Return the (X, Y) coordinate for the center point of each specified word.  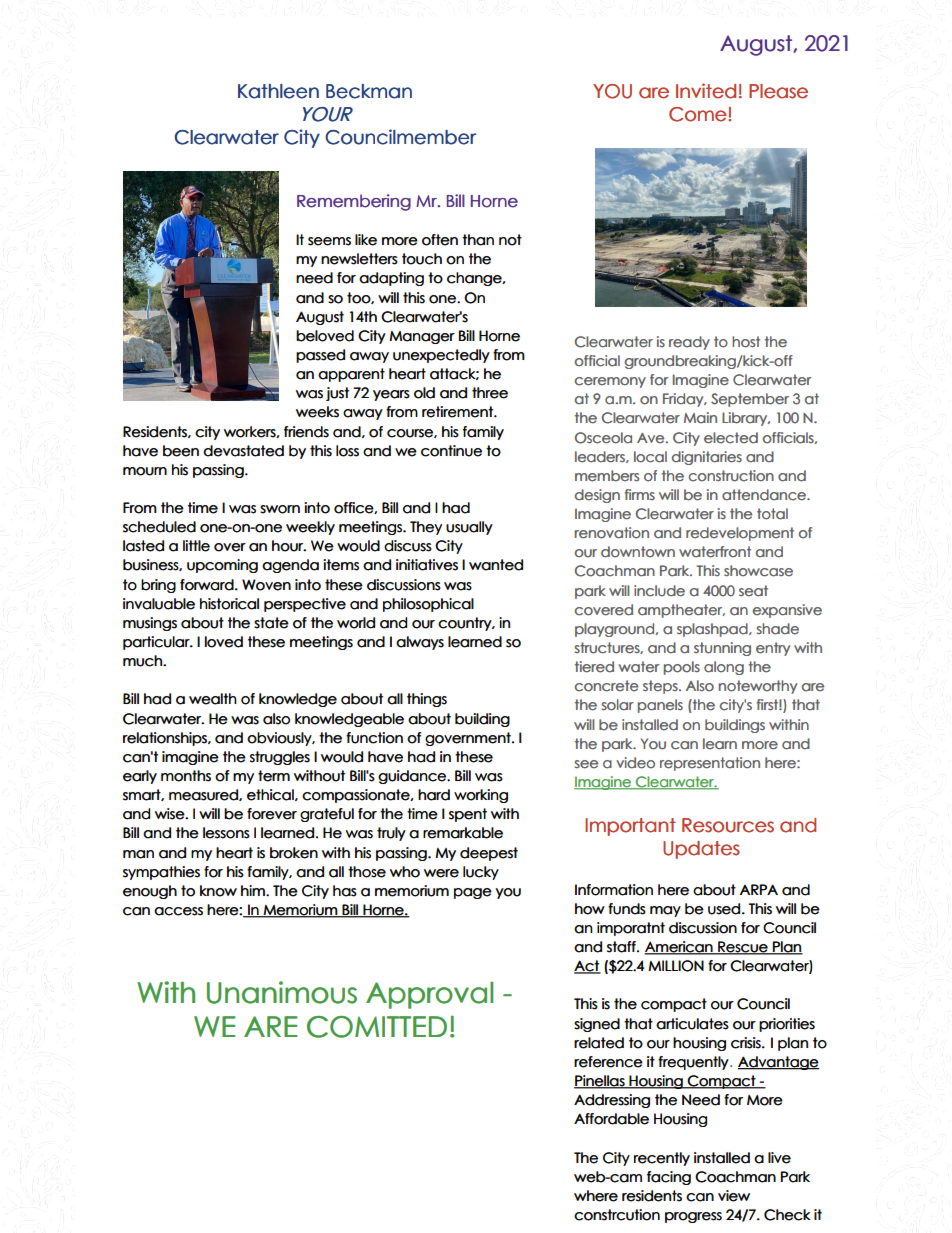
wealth (213, 699)
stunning (722, 649)
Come (699, 114)
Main (700, 417)
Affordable (611, 1119)
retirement (458, 412)
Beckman (369, 91)
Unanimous (282, 992)
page (473, 893)
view (734, 1196)
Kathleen (278, 91)
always (420, 643)
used (724, 909)
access (178, 911)
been (181, 451)
